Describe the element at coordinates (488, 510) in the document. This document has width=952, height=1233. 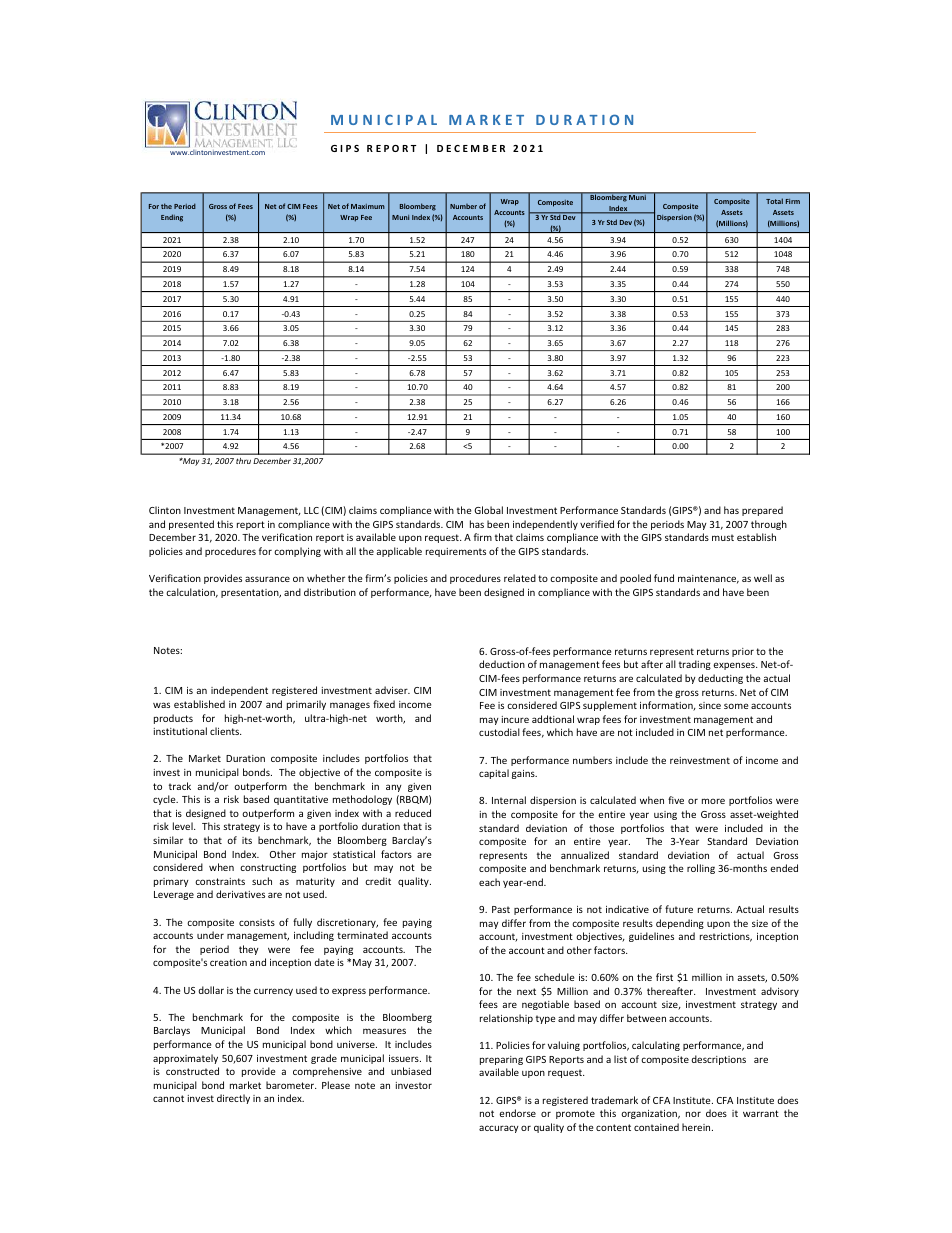
I see `Global` at that location.
